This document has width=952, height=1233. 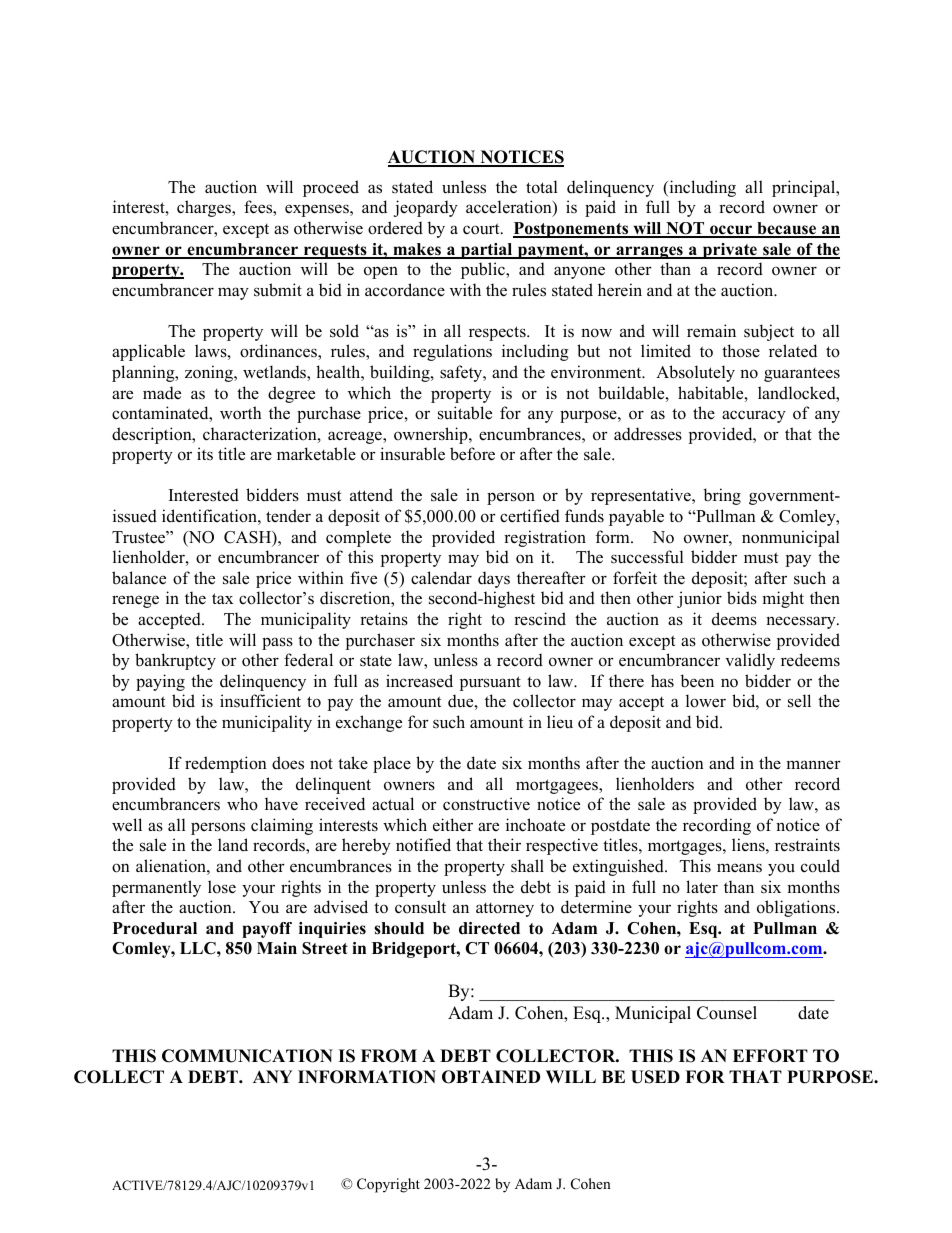 What do you see at coordinates (260, 701) in the document?
I see `insufficient` at bounding box center [260, 701].
